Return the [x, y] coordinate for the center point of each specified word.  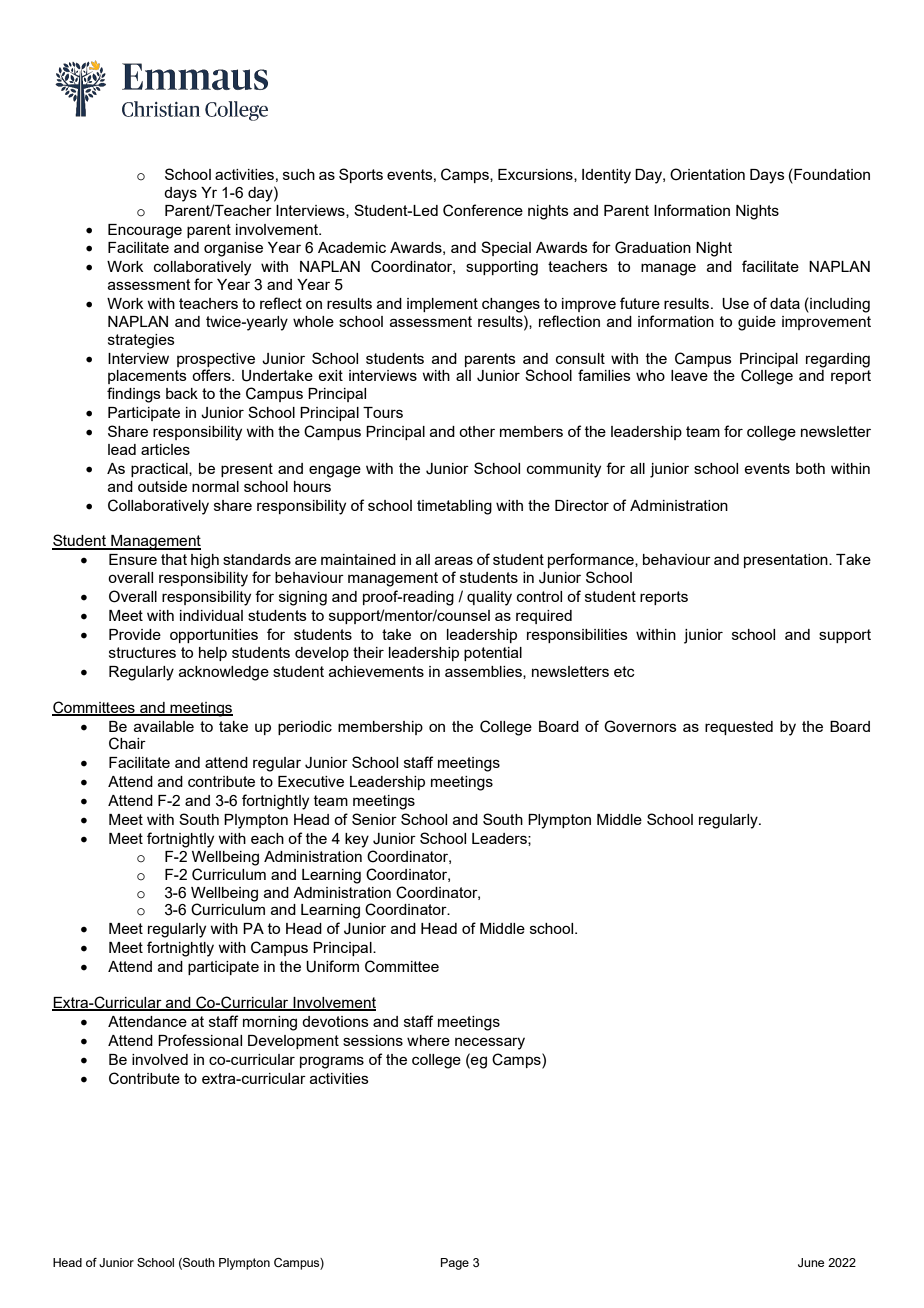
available [164, 726]
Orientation [707, 174]
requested [739, 728]
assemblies [484, 672]
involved [160, 1059]
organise [233, 249]
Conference [483, 210]
